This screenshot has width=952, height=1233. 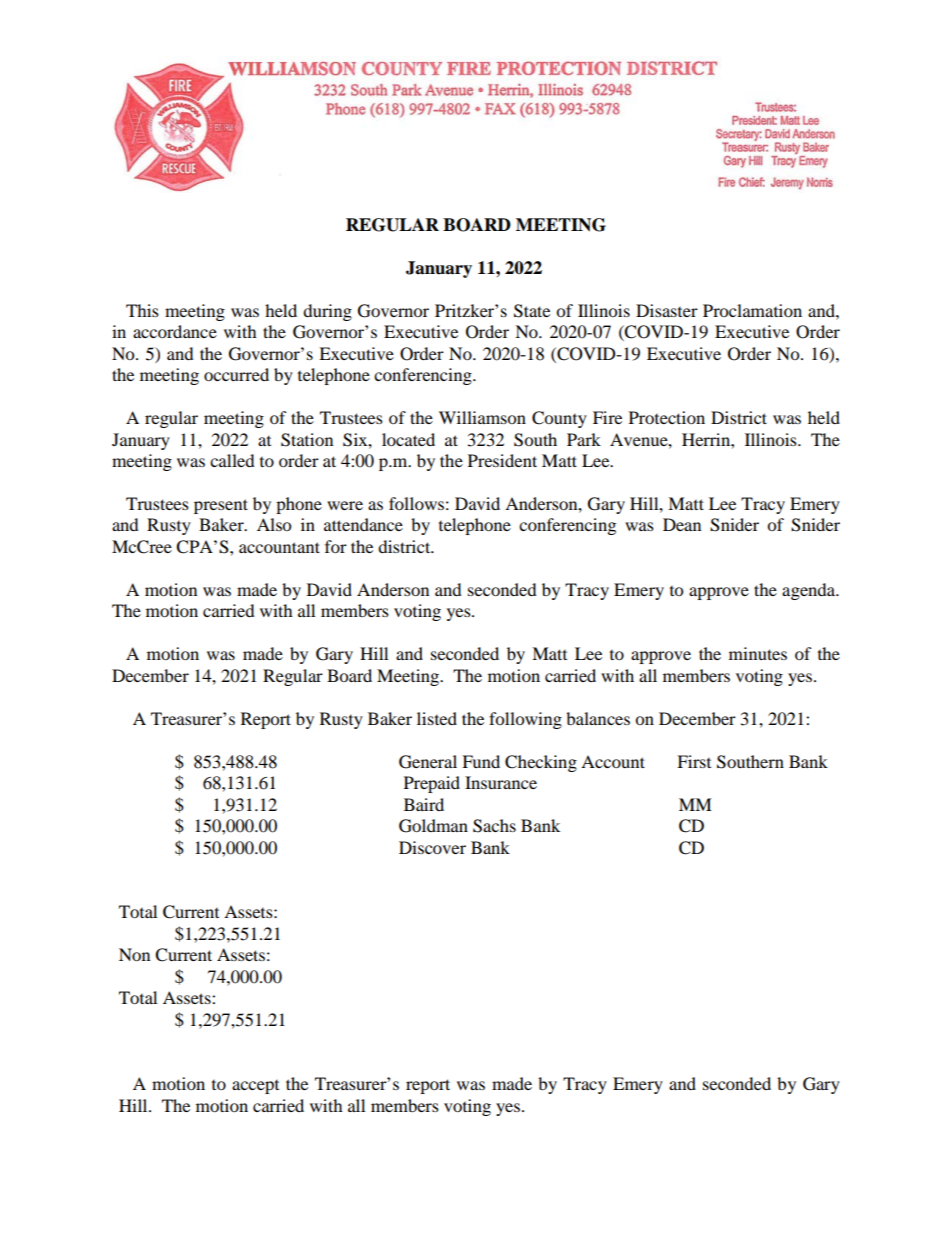 I want to click on Discover, so click(x=432, y=847).
